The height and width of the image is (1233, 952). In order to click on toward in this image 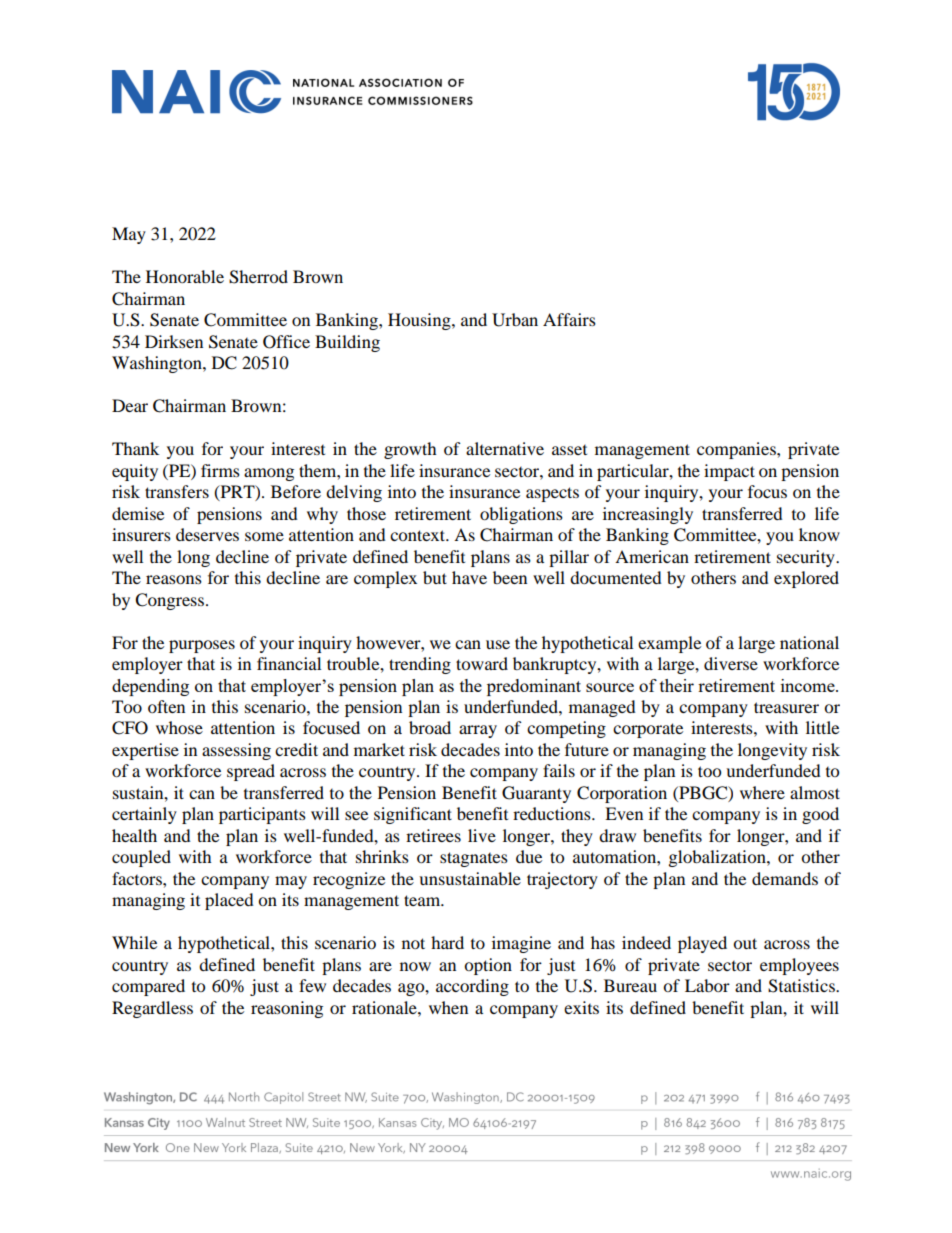, I will do `click(482, 663)`.
